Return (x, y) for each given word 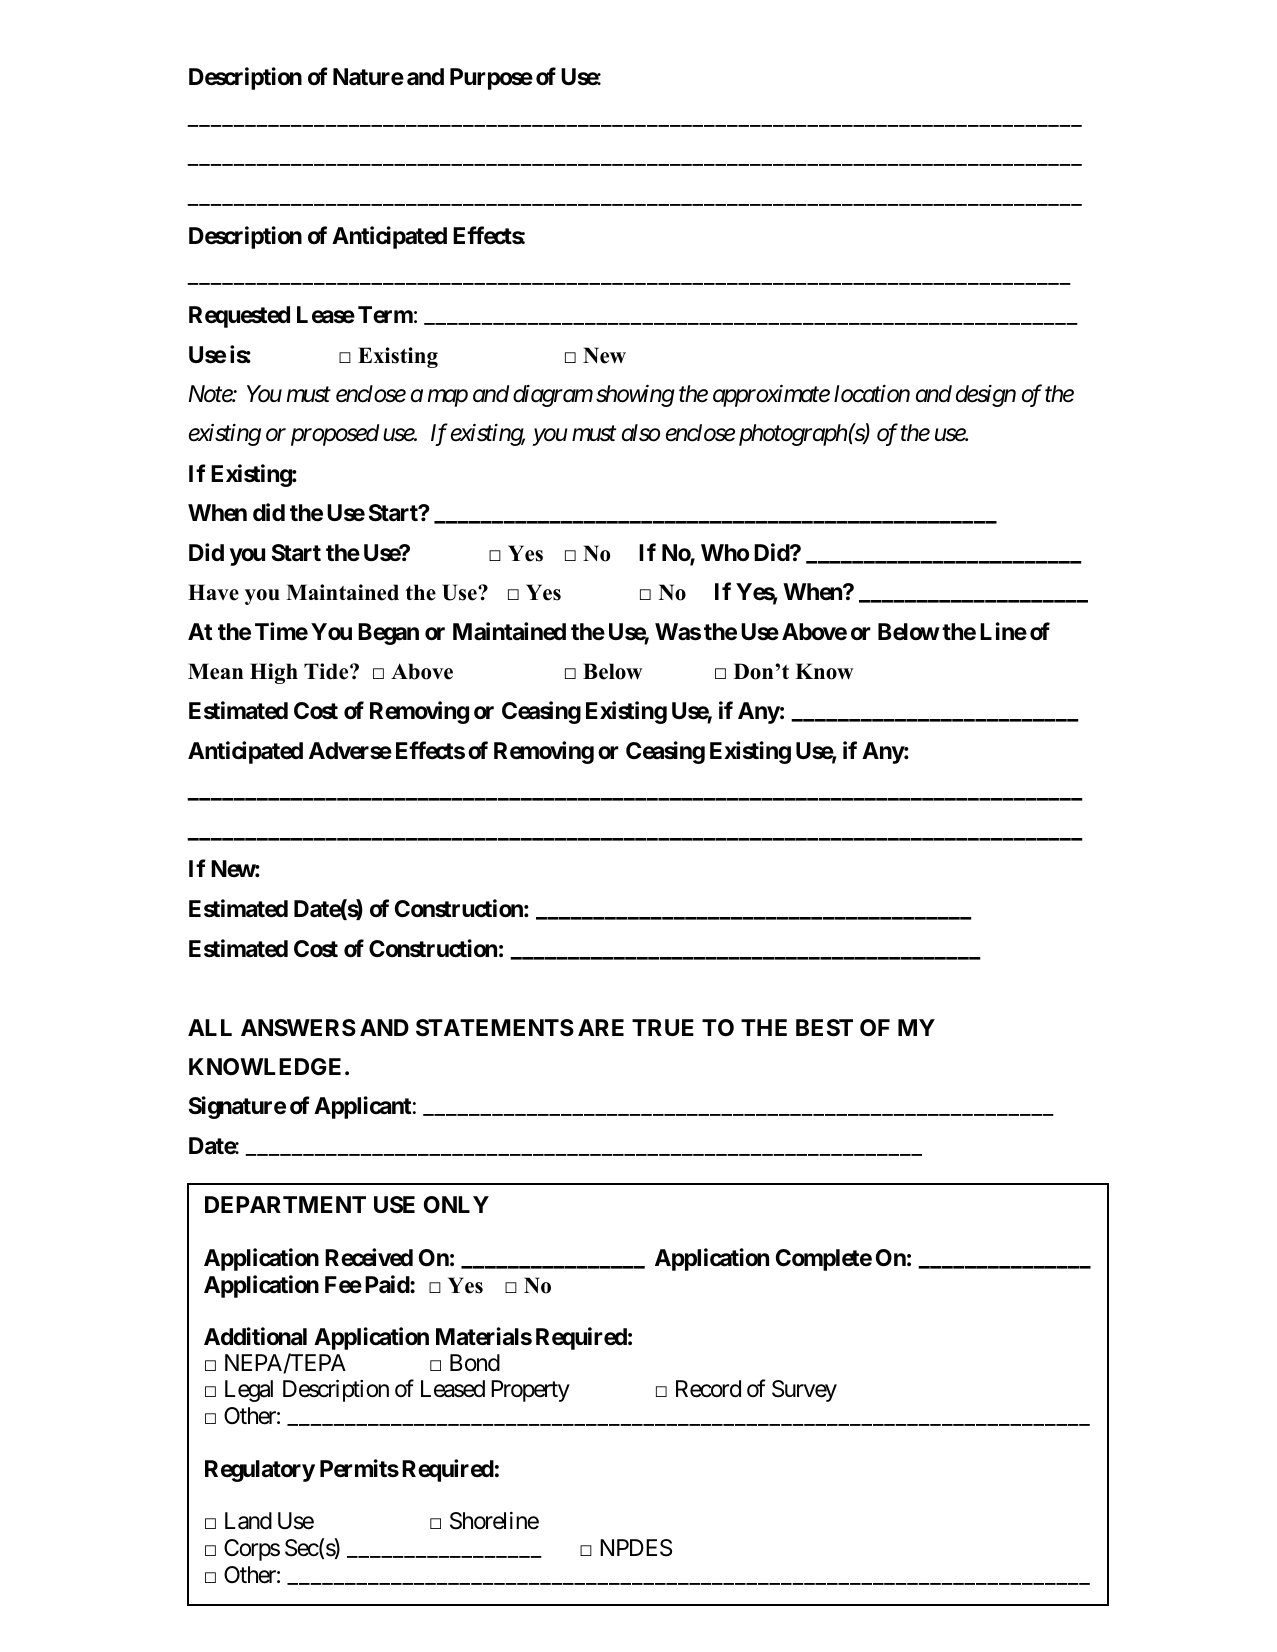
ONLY (456, 1205)
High (274, 673)
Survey (804, 1391)
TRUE (663, 1027)
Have (213, 592)
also (641, 433)
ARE (601, 1027)
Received (369, 1257)
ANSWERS (298, 1028)
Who (725, 552)
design (986, 396)
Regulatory (260, 1471)
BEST (824, 1028)
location (872, 394)
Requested (239, 317)
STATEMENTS (495, 1028)
